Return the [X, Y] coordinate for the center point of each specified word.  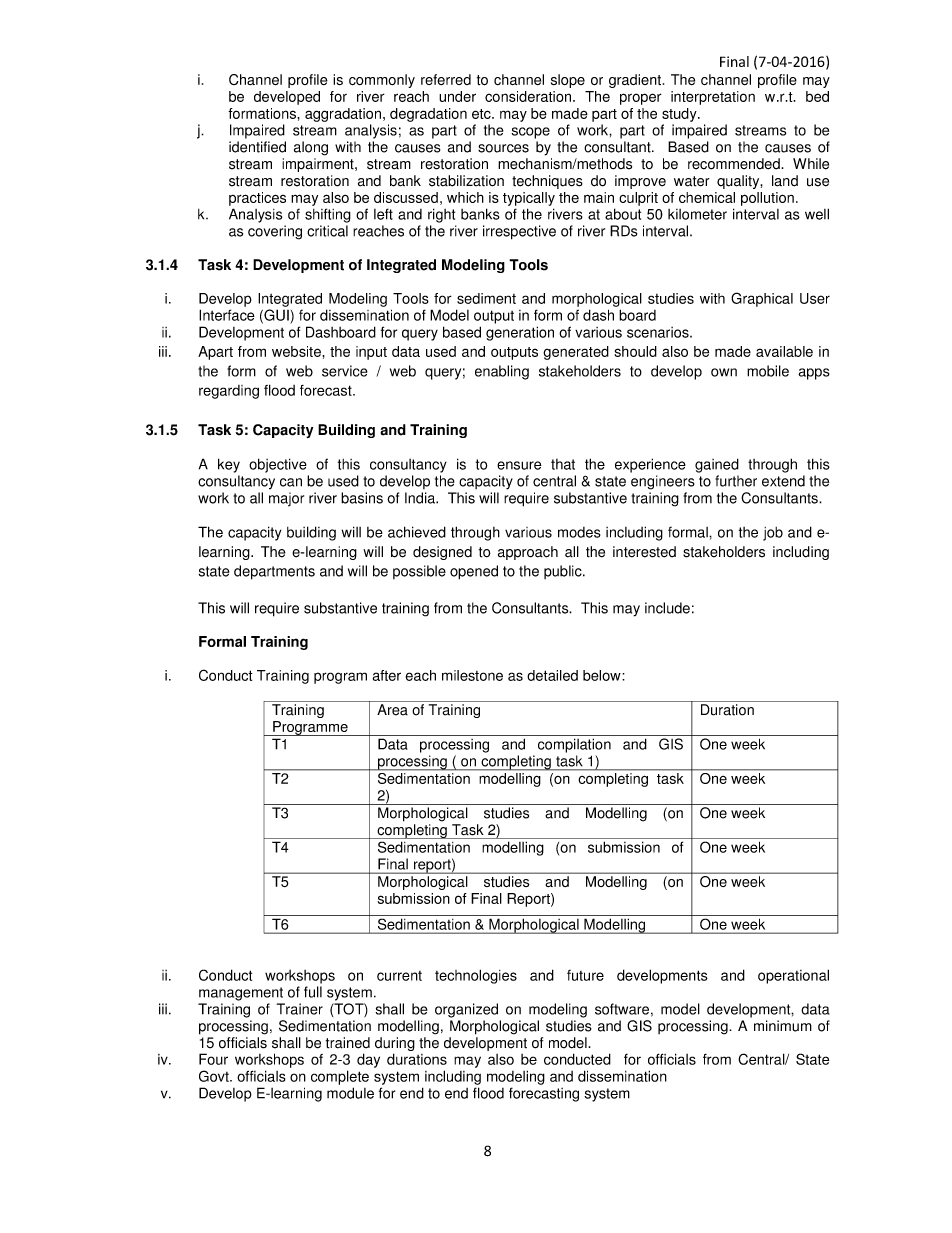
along [311, 148]
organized [466, 1010]
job [773, 534]
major [286, 499]
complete [340, 1077]
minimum [783, 1026]
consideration [528, 96]
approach [528, 553]
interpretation [713, 98]
